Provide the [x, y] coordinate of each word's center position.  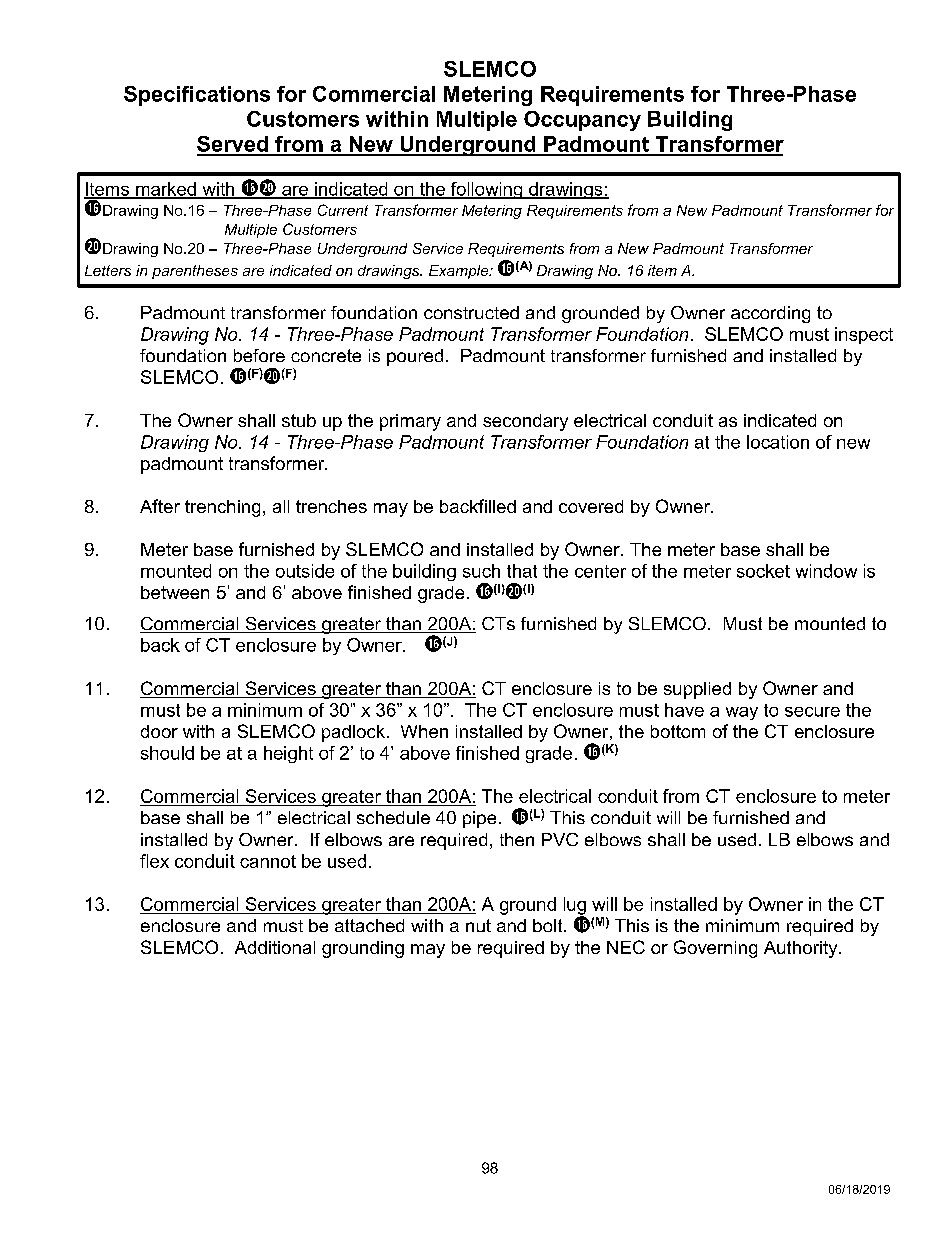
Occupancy [582, 121]
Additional [275, 947]
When [424, 731]
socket [763, 571]
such [481, 571]
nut [478, 925]
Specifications [197, 96]
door [159, 731]
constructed [471, 312]
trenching [222, 508]
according [770, 314]
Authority [802, 949]
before [259, 355]
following [486, 190]
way [742, 713]
